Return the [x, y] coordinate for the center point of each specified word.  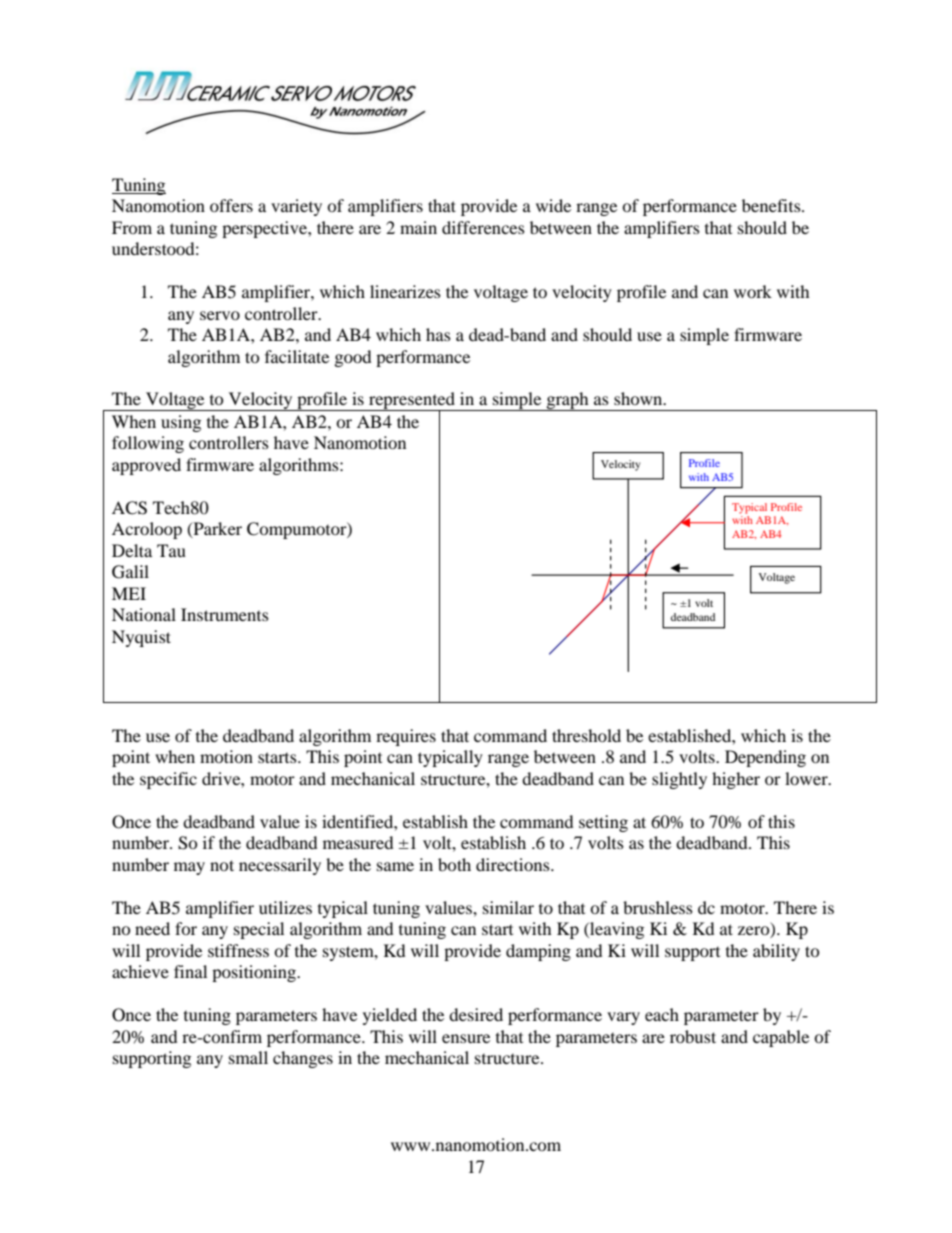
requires [406, 737]
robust [693, 1036]
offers [231, 205]
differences [483, 227]
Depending [765, 758]
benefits [772, 205]
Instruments [225, 614]
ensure [466, 1038]
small [248, 1057]
